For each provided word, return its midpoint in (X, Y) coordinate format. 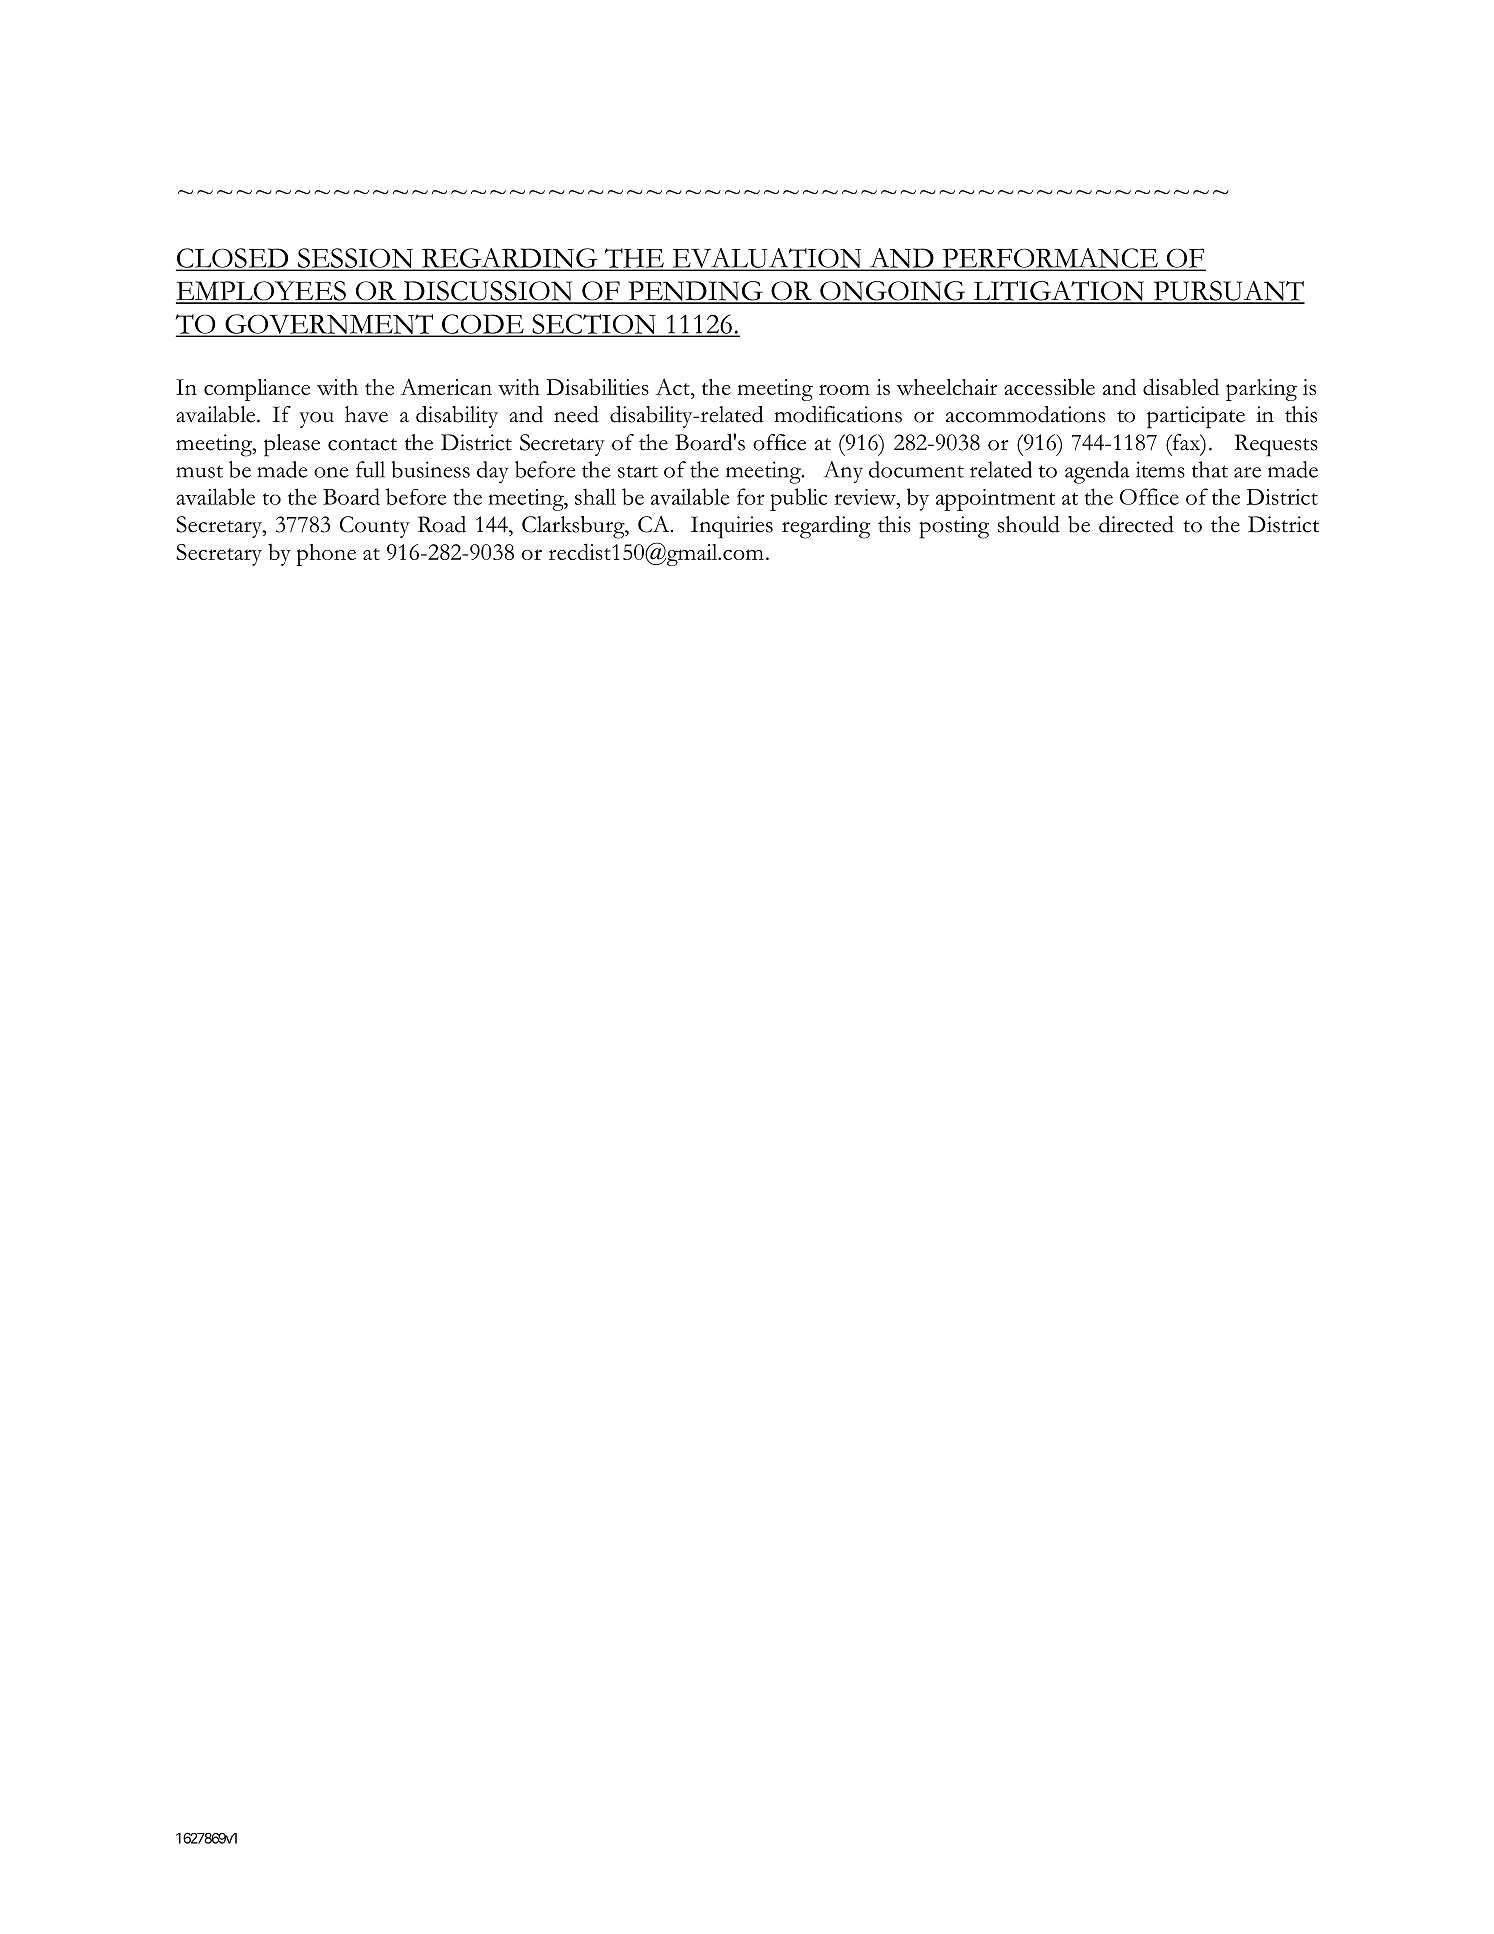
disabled (1181, 386)
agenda (1097, 472)
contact (362, 444)
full (370, 469)
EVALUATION (767, 259)
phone (326, 555)
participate (1196, 417)
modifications (838, 414)
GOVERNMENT (329, 325)
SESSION (355, 259)
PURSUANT (1228, 292)
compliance (257, 390)
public (798, 499)
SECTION (594, 325)
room (844, 389)
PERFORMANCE (1050, 259)
